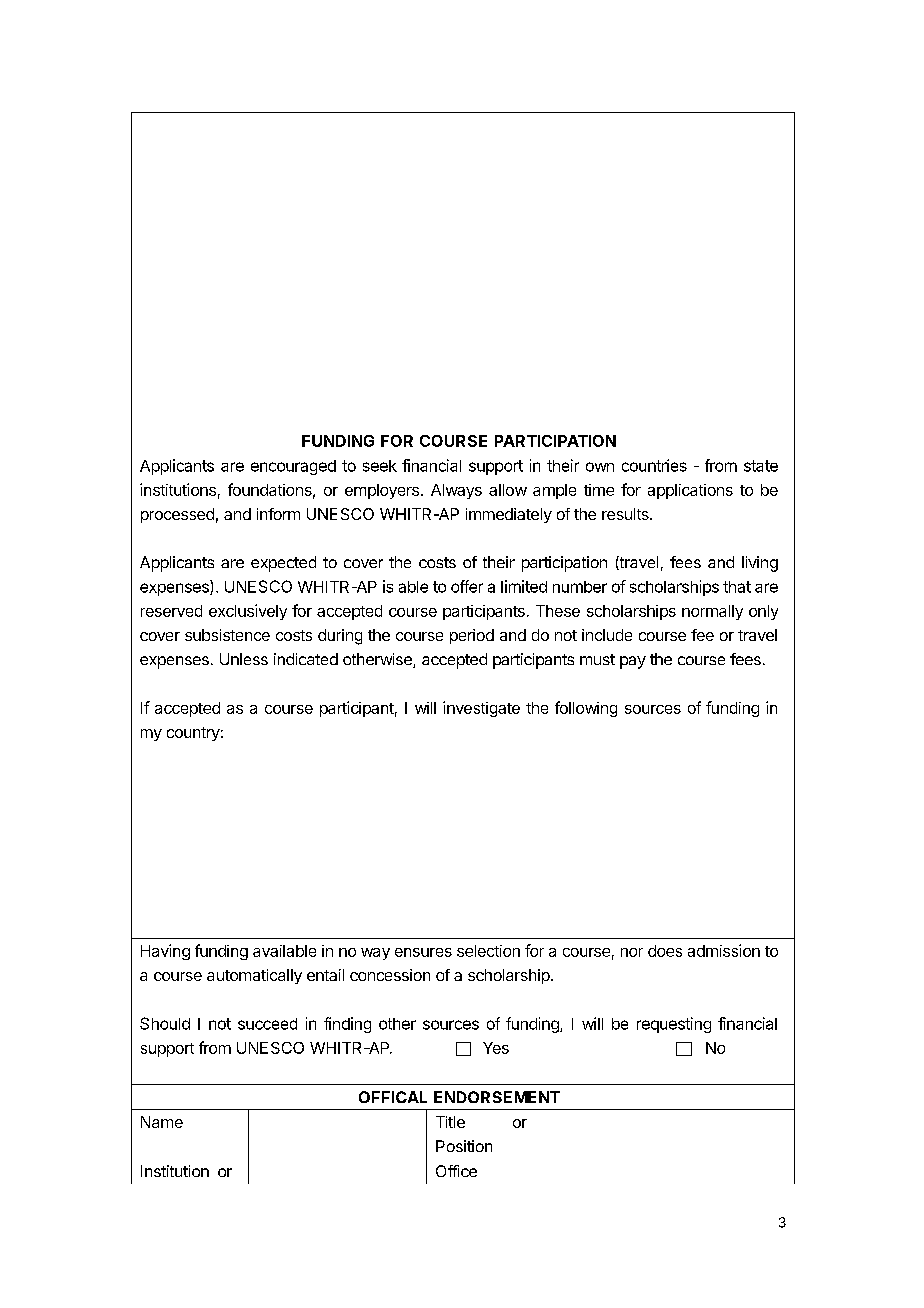  What do you see at coordinates (481, 709) in the screenshot?
I see `investigate` at bounding box center [481, 709].
